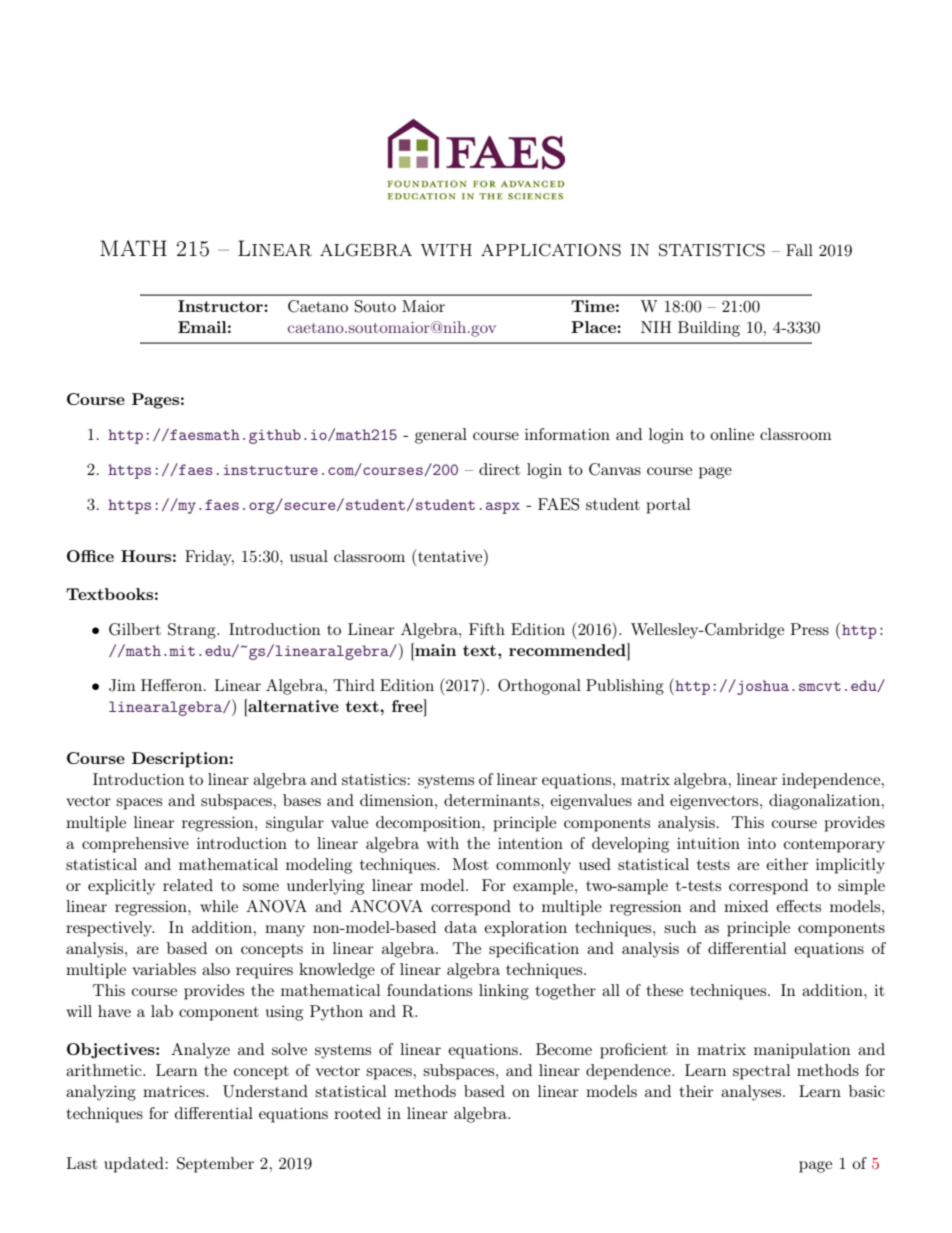  What do you see at coordinates (135, 845) in the screenshot?
I see `comprehensive` at bounding box center [135, 845].
